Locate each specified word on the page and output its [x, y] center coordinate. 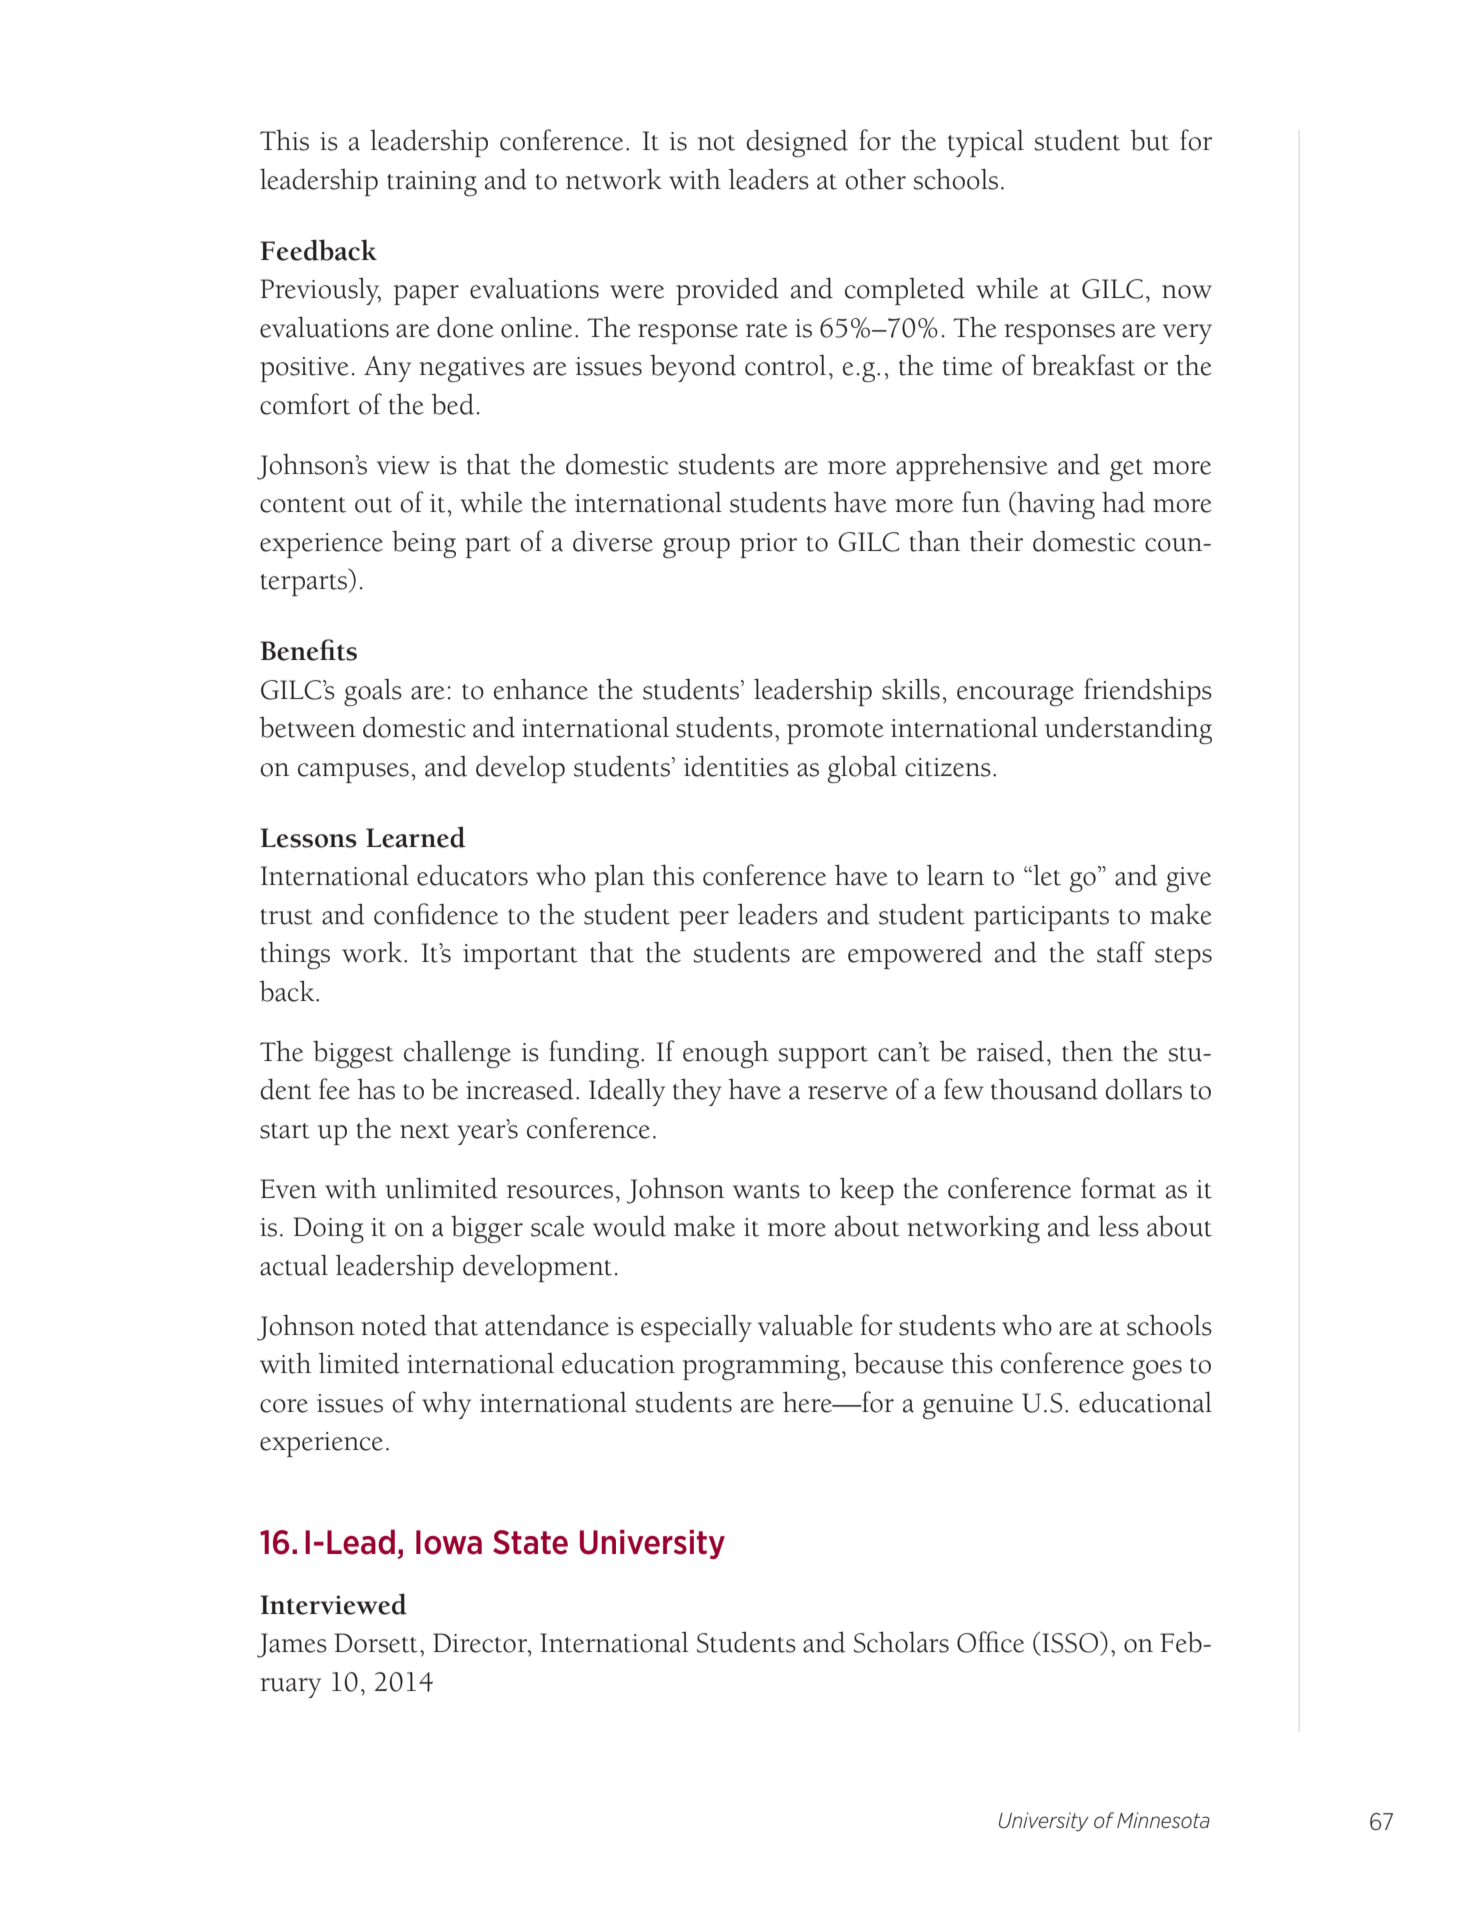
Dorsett [376, 1643]
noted [394, 1325]
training [432, 184]
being [424, 544]
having [1055, 506]
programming [761, 1368]
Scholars [901, 1642]
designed [797, 143]
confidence [436, 914]
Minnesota [1163, 1820]
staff [1121, 952]
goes [1157, 1370]
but [1149, 140]
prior [768, 545]
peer [704, 921]
